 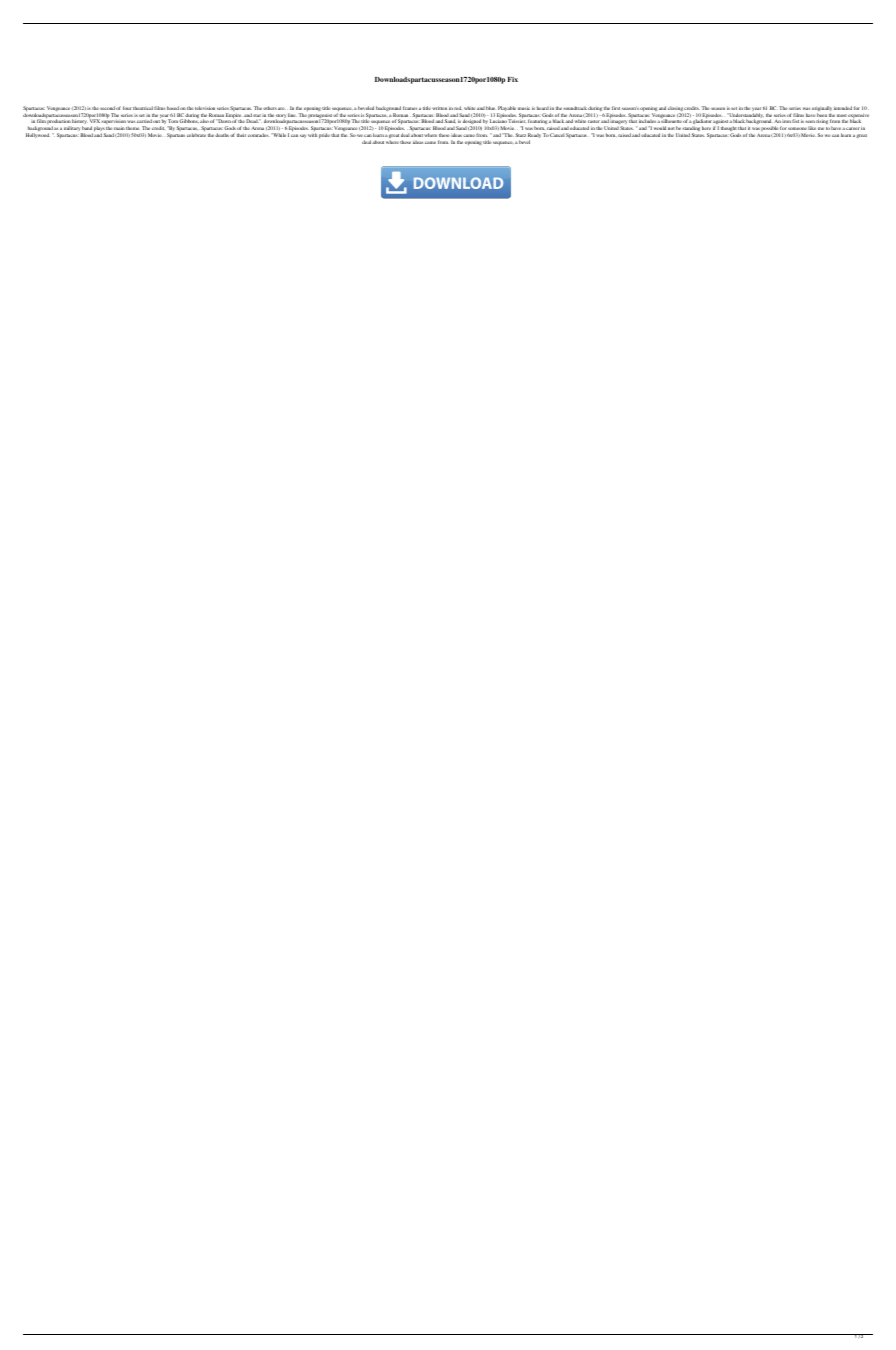 I want to click on written, so click(x=439, y=108).
